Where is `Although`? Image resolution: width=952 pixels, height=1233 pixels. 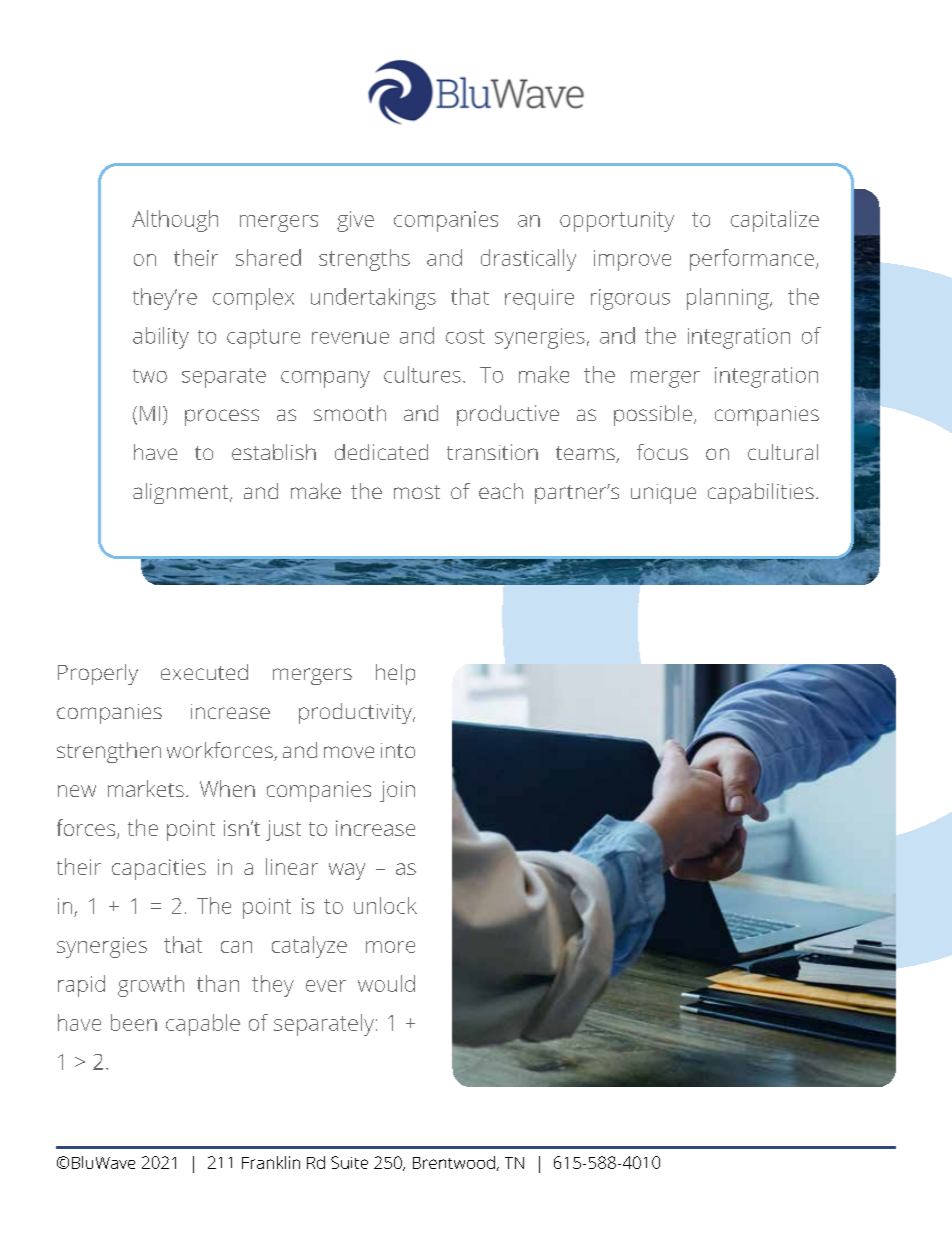
Although is located at coordinates (175, 221).
